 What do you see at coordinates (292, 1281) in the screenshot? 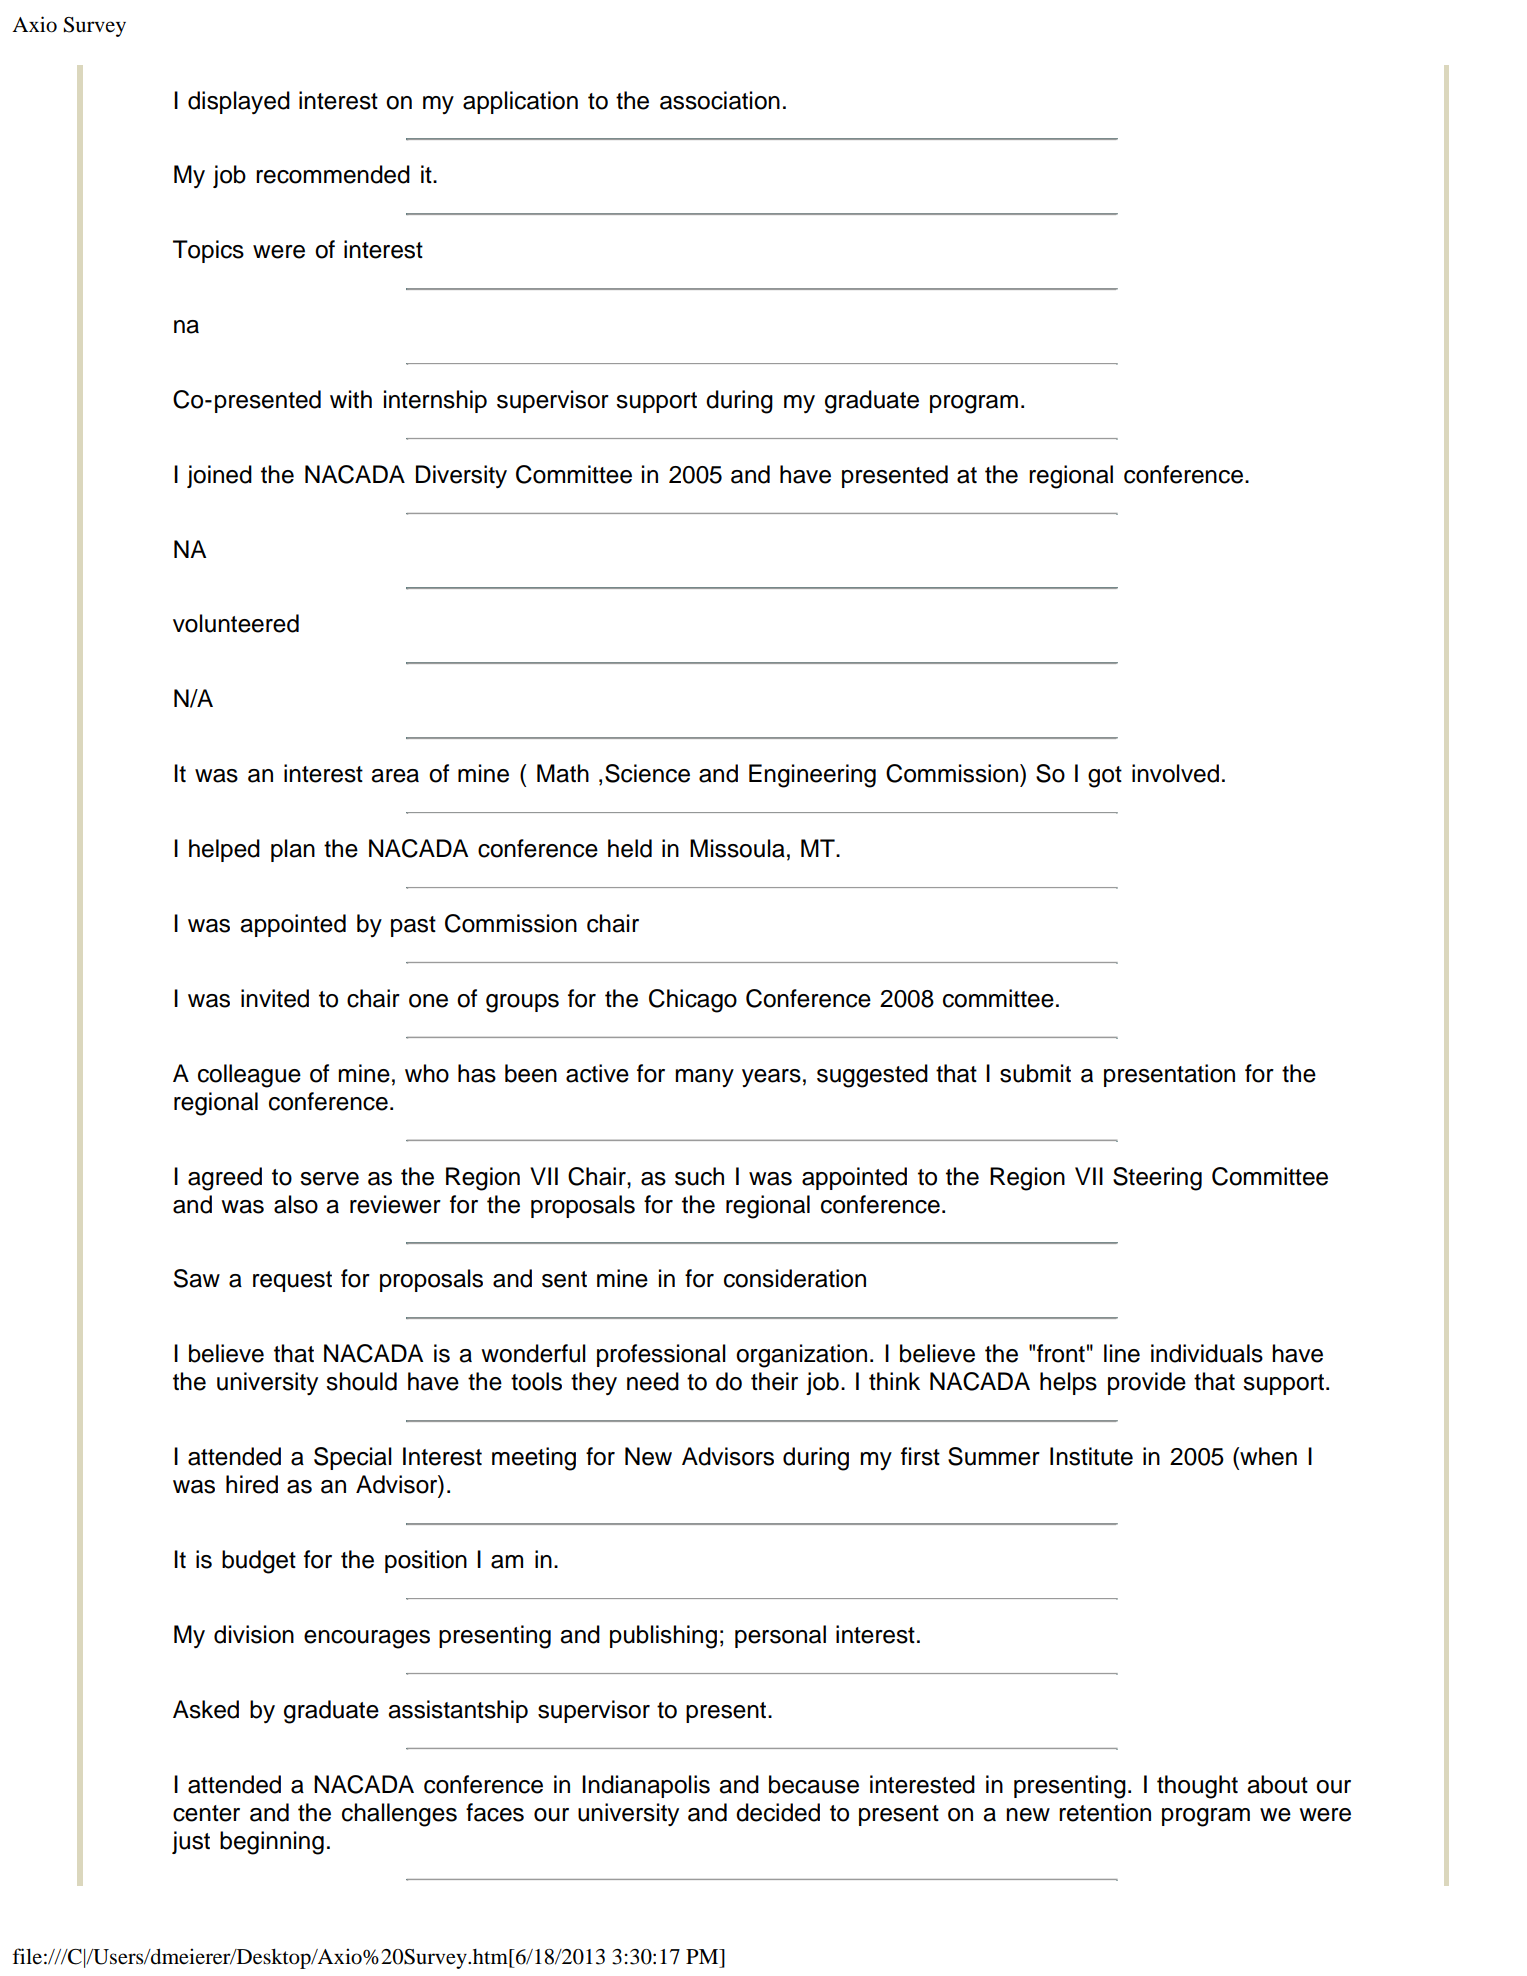
I see `request` at bounding box center [292, 1281].
